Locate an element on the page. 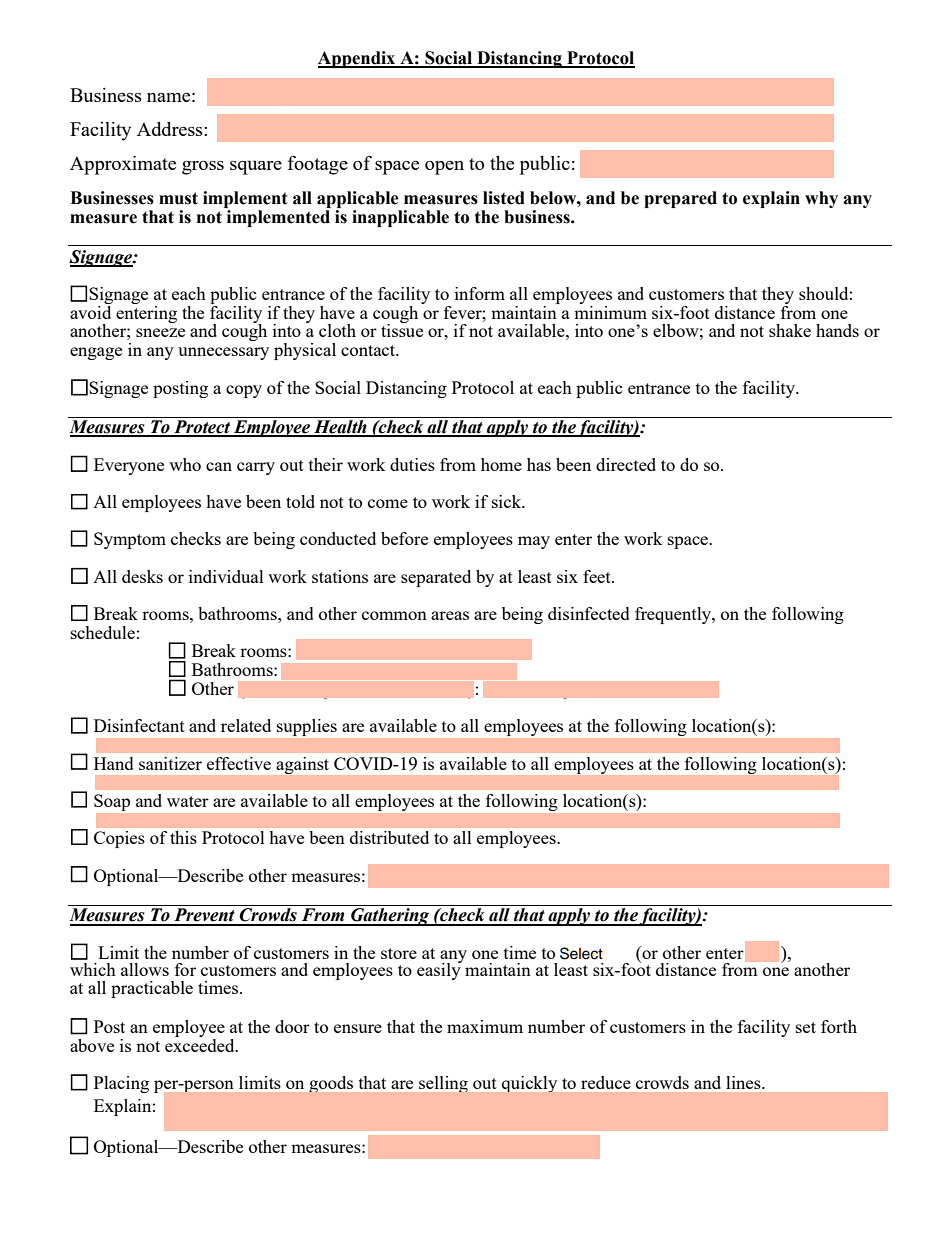 The image size is (952, 1233). prepared is located at coordinates (680, 199).
